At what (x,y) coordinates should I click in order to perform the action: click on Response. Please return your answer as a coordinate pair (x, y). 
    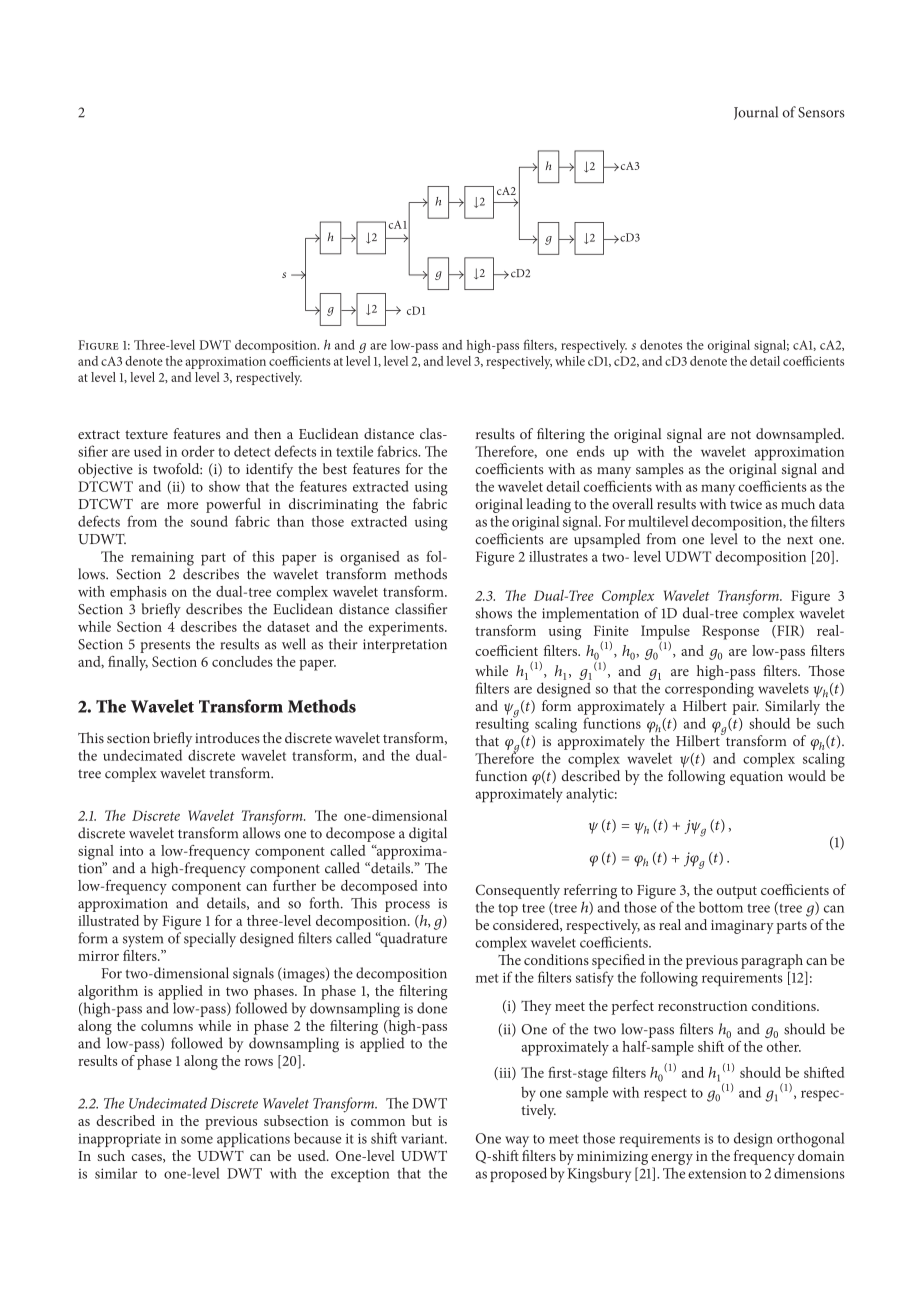
    Looking at the image, I should click on (730, 632).
